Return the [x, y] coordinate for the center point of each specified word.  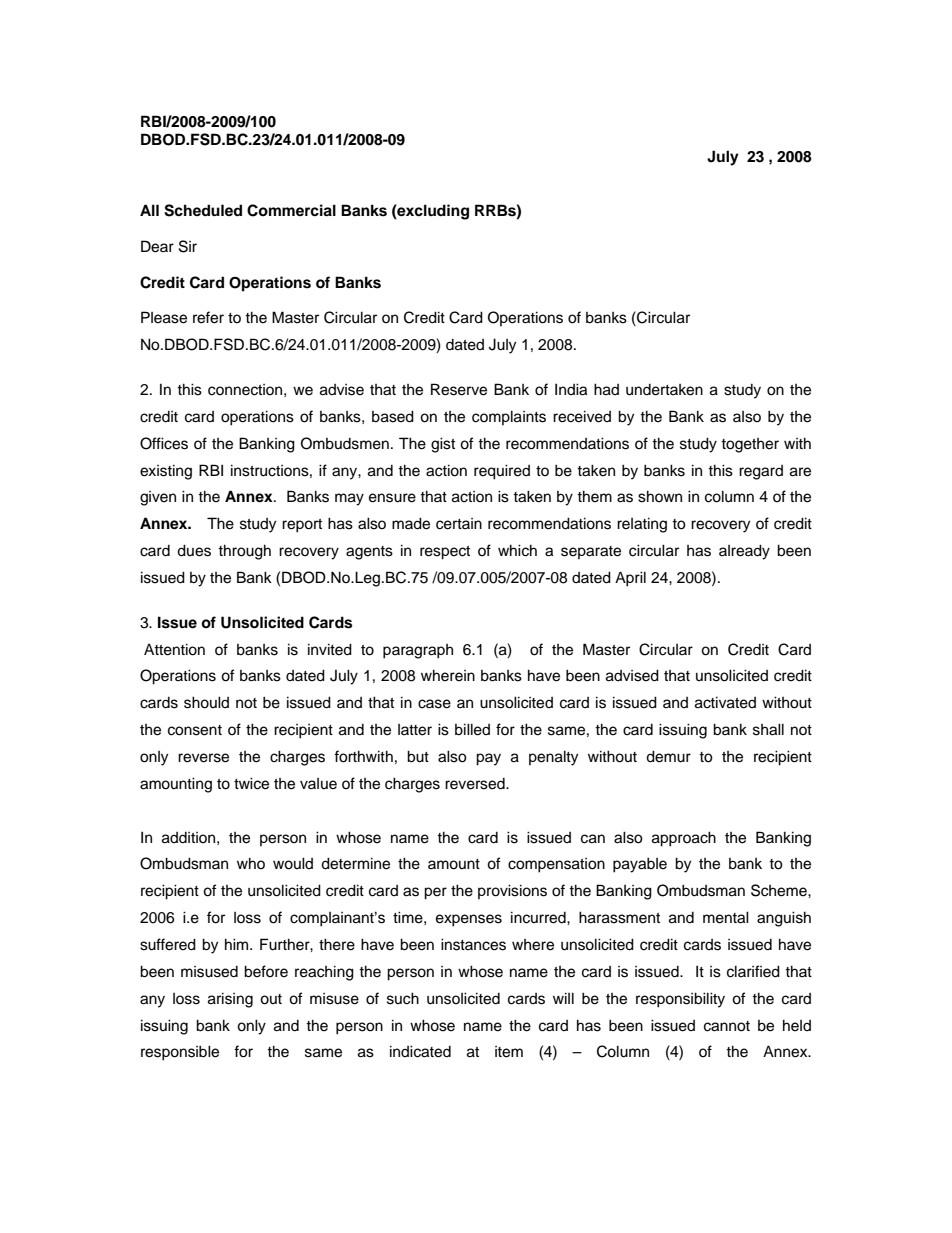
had [606, 389]
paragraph [418, 651]
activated [725, 702]
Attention [174, 649]
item [509, 1052]
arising [230, 1000]
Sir [188, 246]
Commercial [291, 210]
